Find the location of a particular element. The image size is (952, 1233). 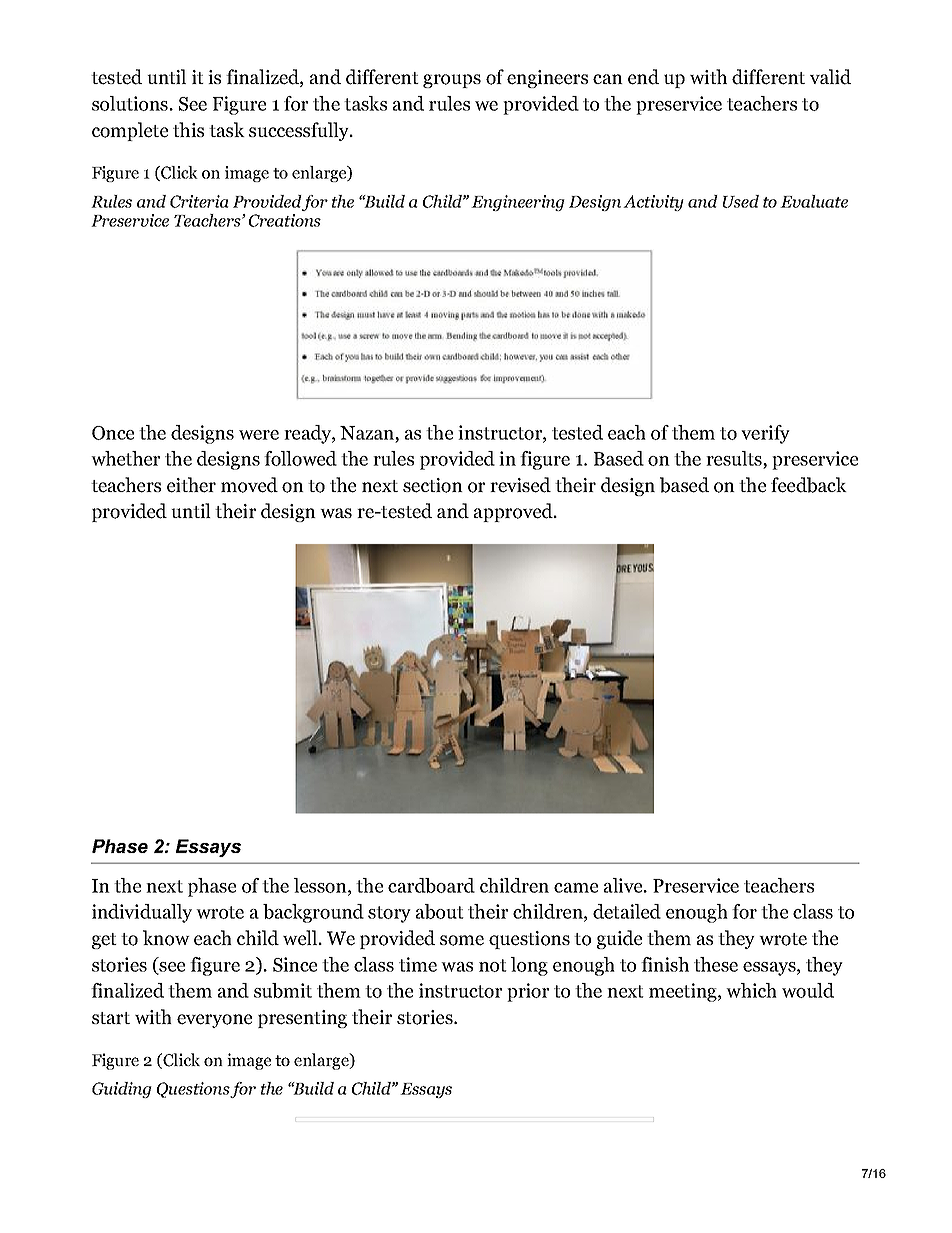

groups is located at coordinates (452, 81).
